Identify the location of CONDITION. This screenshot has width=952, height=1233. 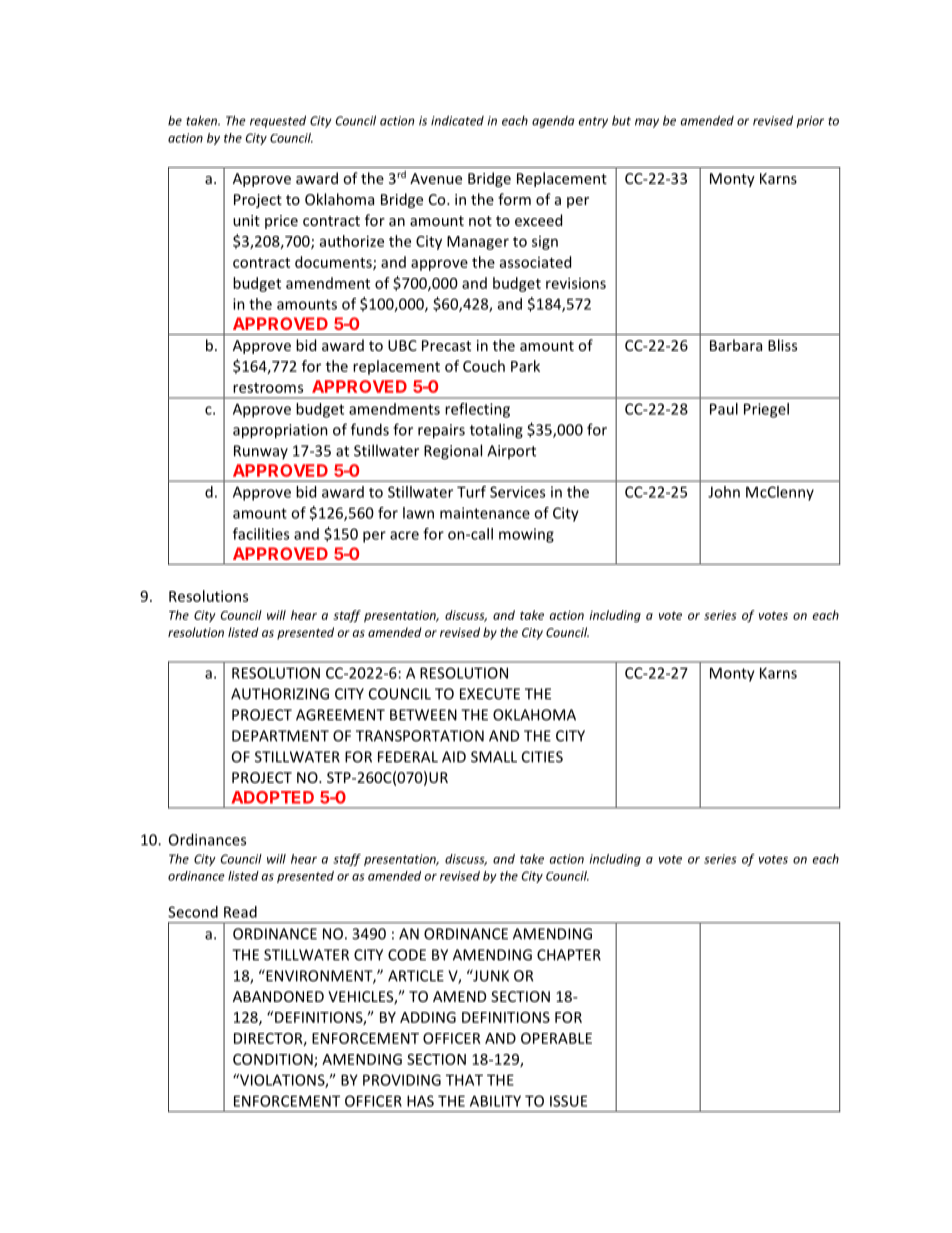
(274, 1060).
